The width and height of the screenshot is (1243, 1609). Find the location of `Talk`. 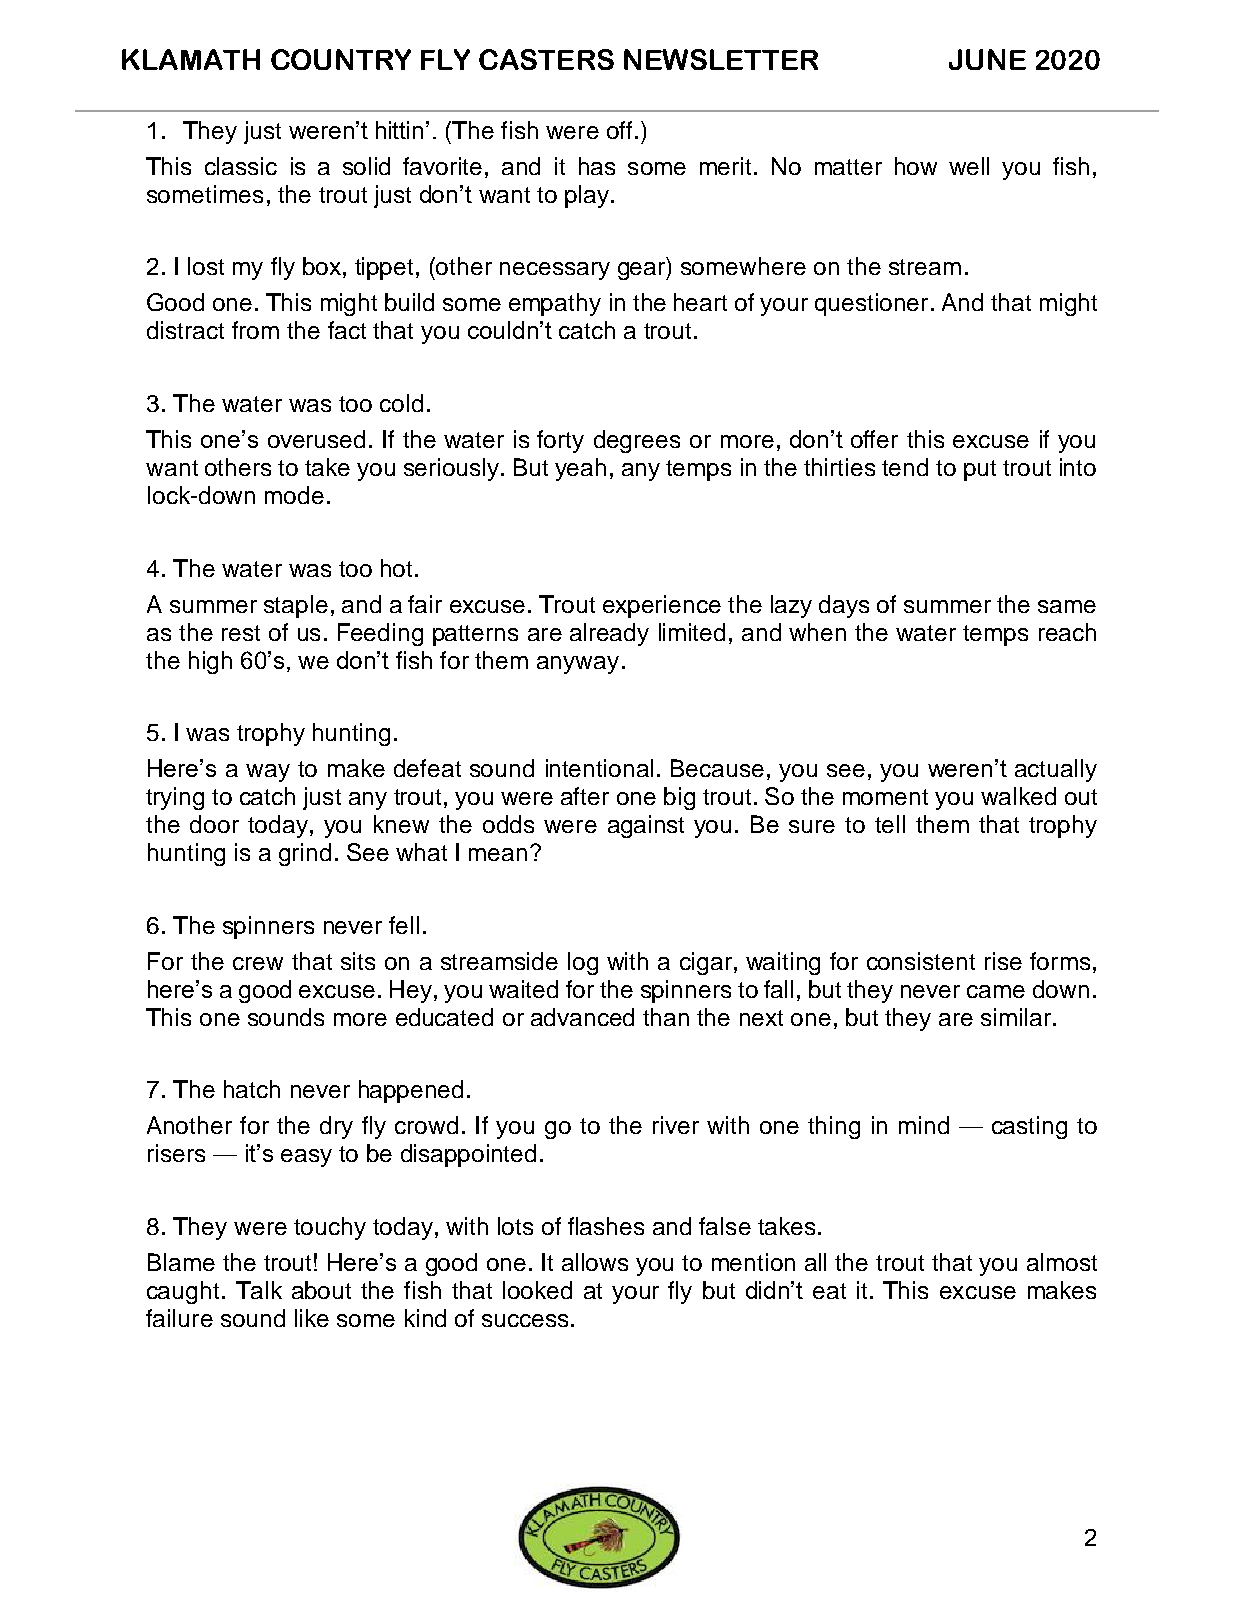

Talk is located at coordinates (259, 1290).
